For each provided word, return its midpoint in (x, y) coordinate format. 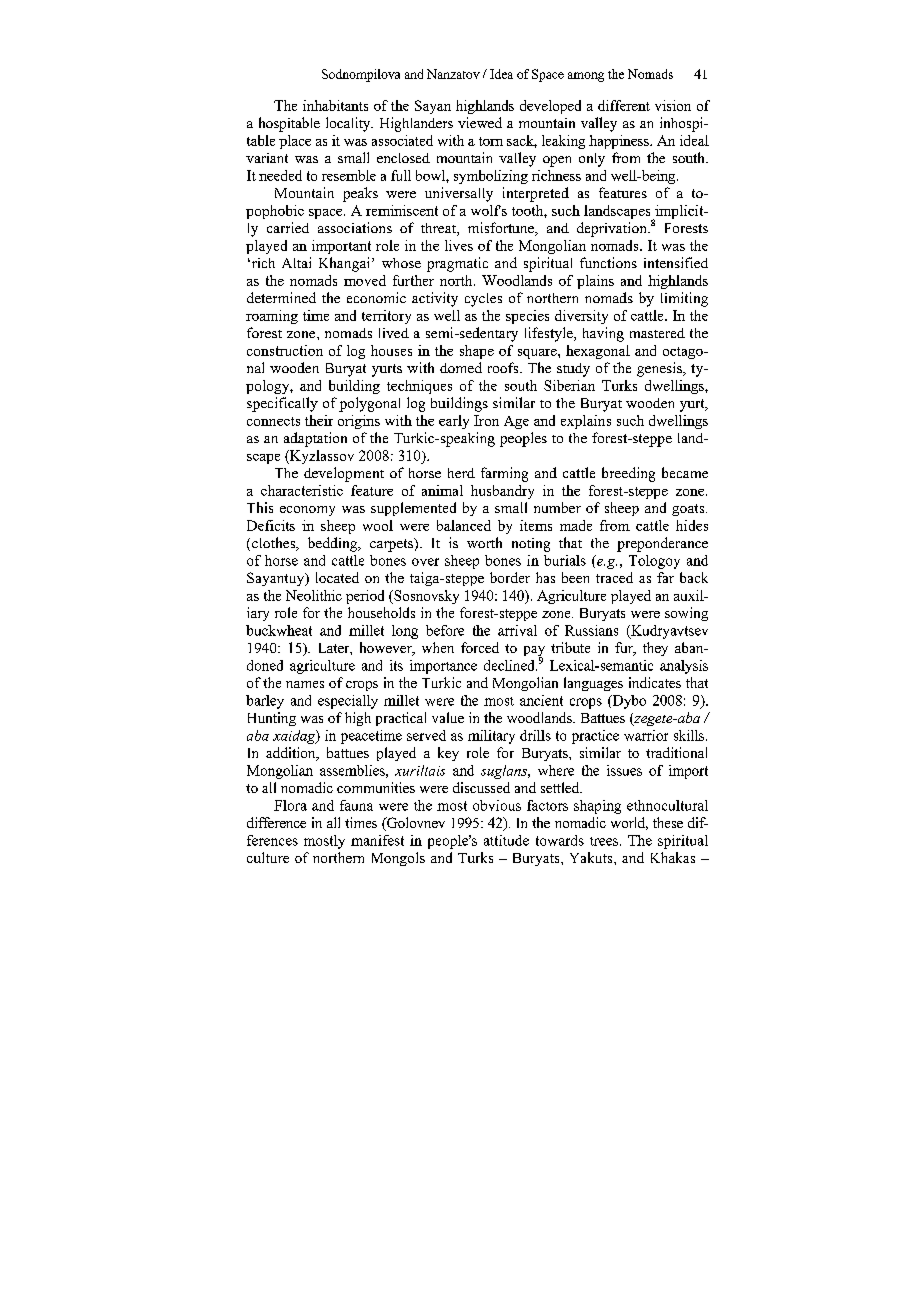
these (668, 822)
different (624, 105)
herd (461, 473)
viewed (480, 122)
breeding (628, 474)
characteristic (302, 490)
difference (276, 822)
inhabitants (335, 105)
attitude (506, 840)
